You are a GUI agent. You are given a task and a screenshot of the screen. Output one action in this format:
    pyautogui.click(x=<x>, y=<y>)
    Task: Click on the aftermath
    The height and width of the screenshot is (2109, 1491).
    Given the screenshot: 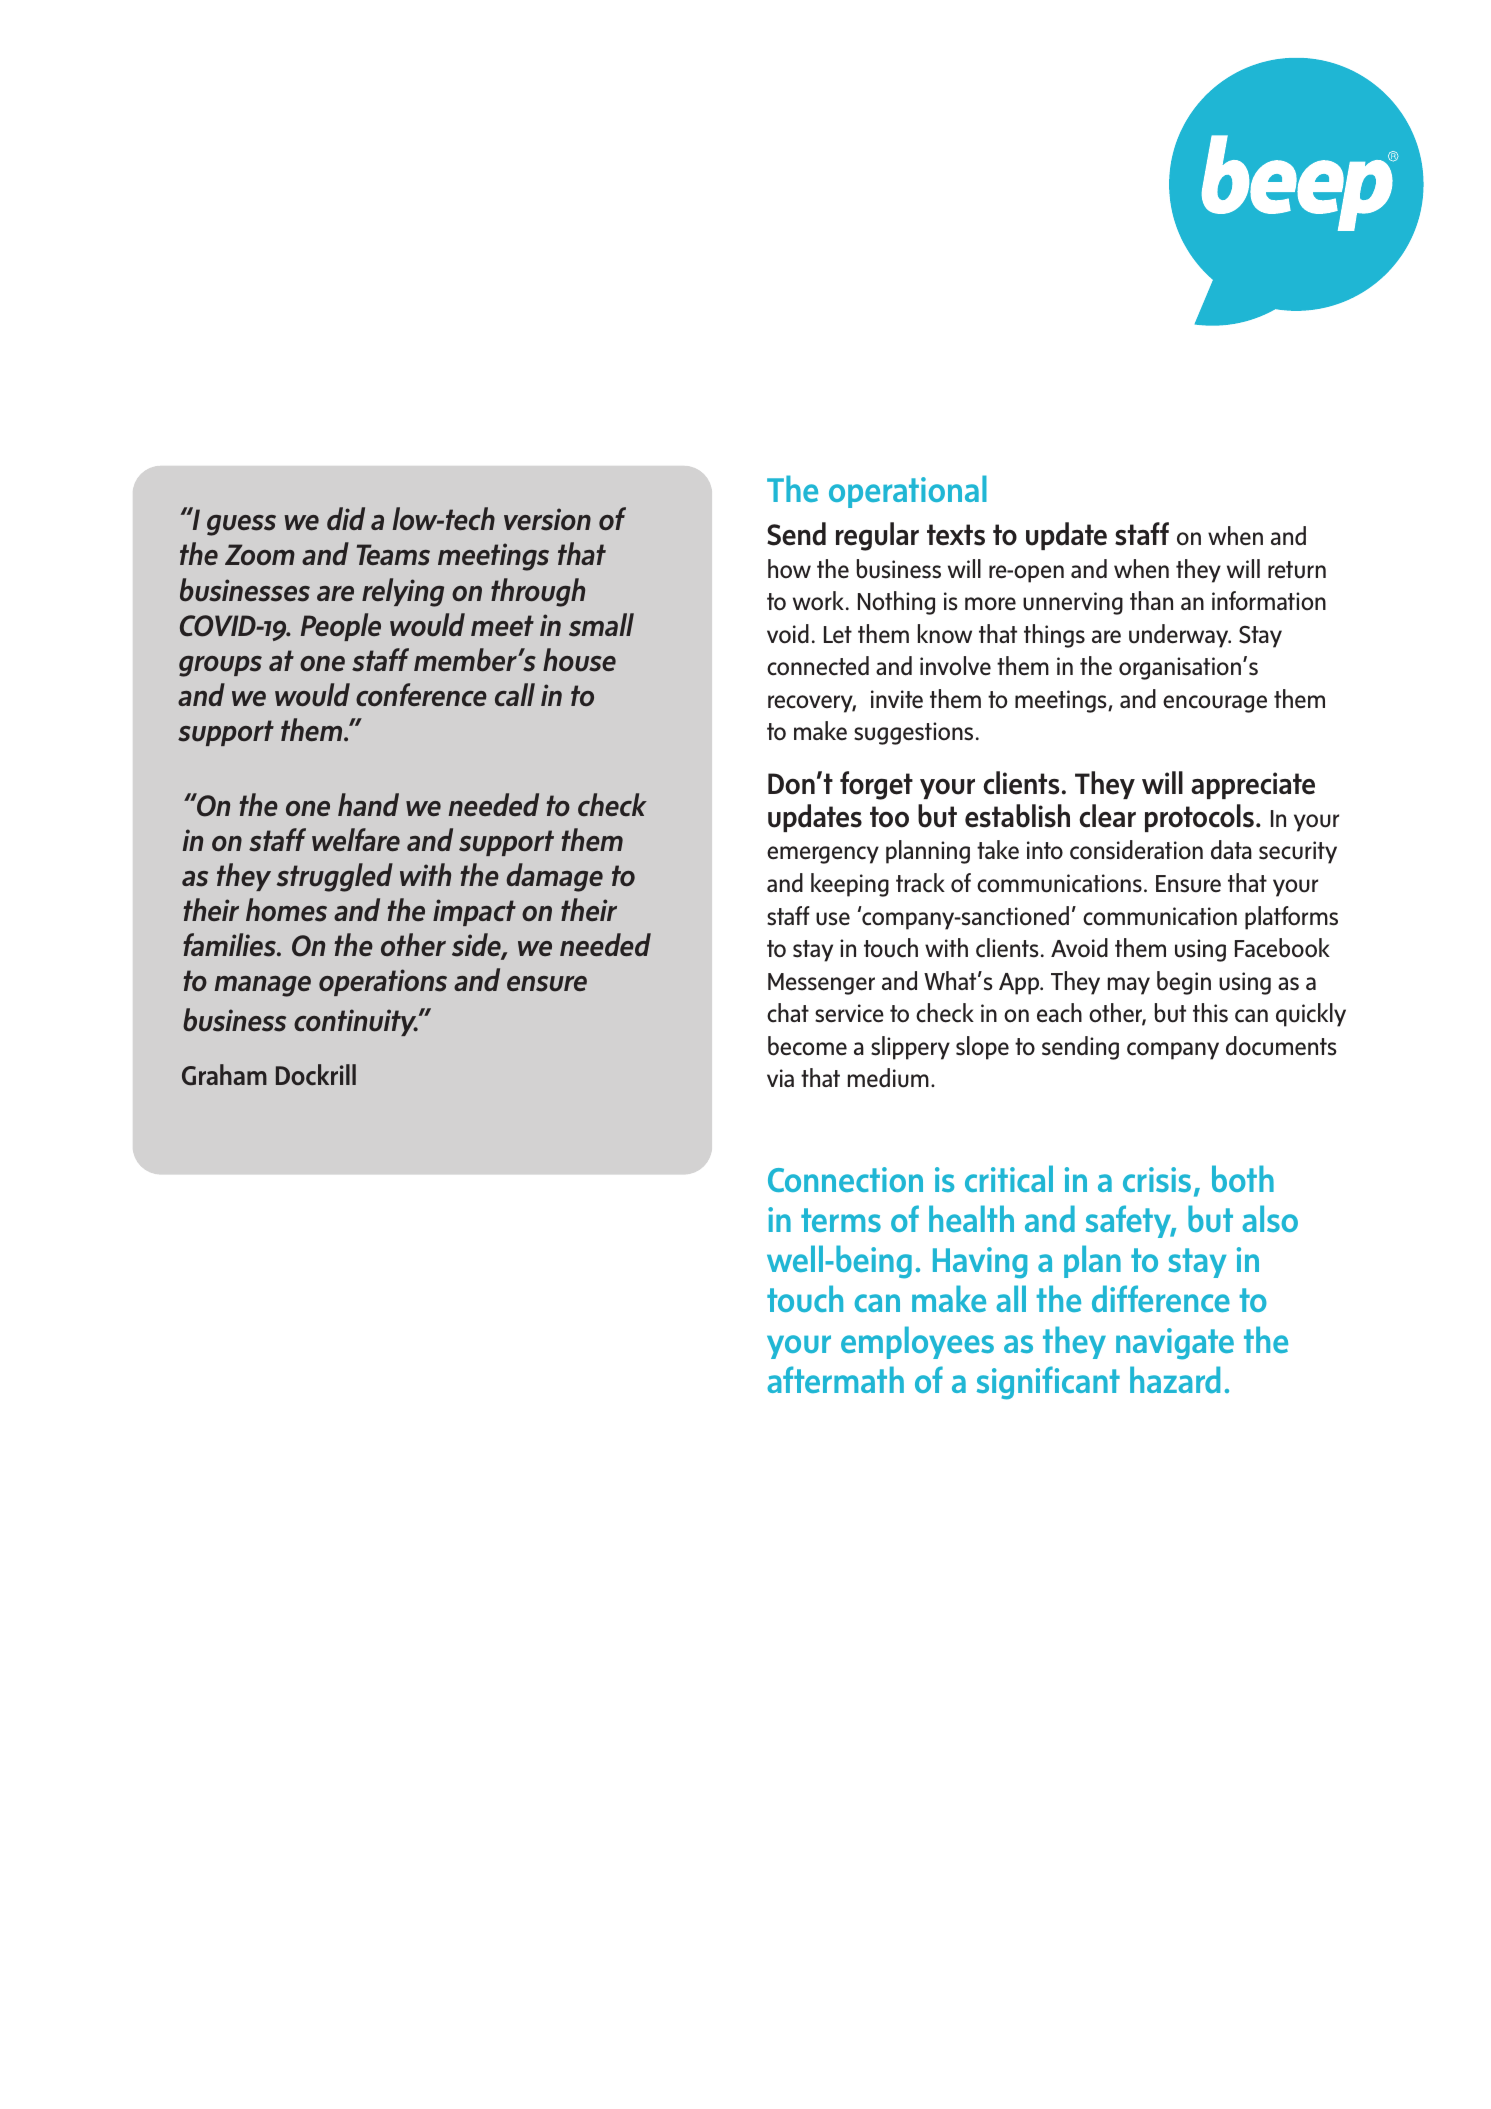 What is the action you would take?
    pyautogui.click(x=835, y=1379)
